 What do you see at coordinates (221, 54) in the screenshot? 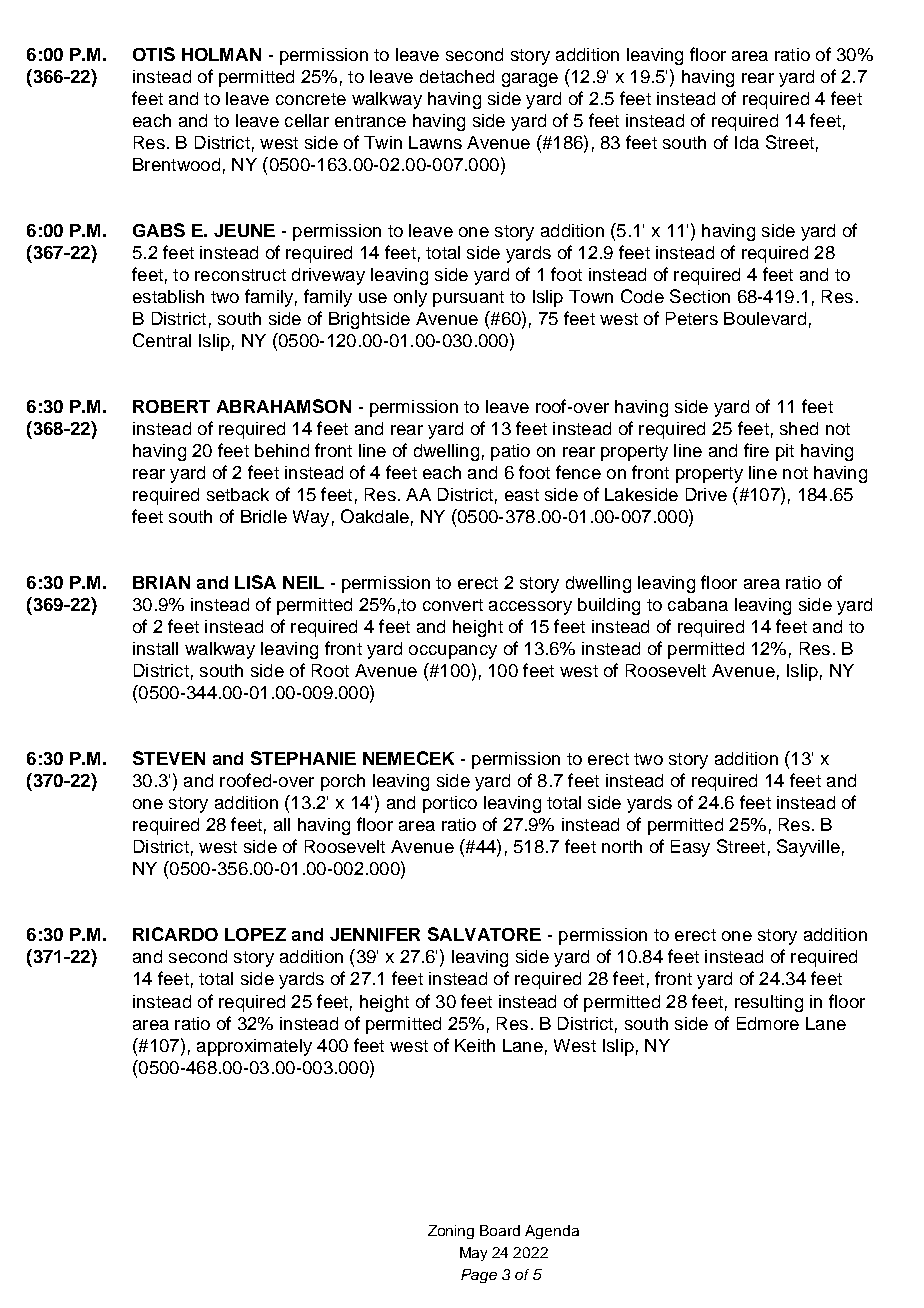
I see `HOLMAN` at bounding box center [221, 54].
